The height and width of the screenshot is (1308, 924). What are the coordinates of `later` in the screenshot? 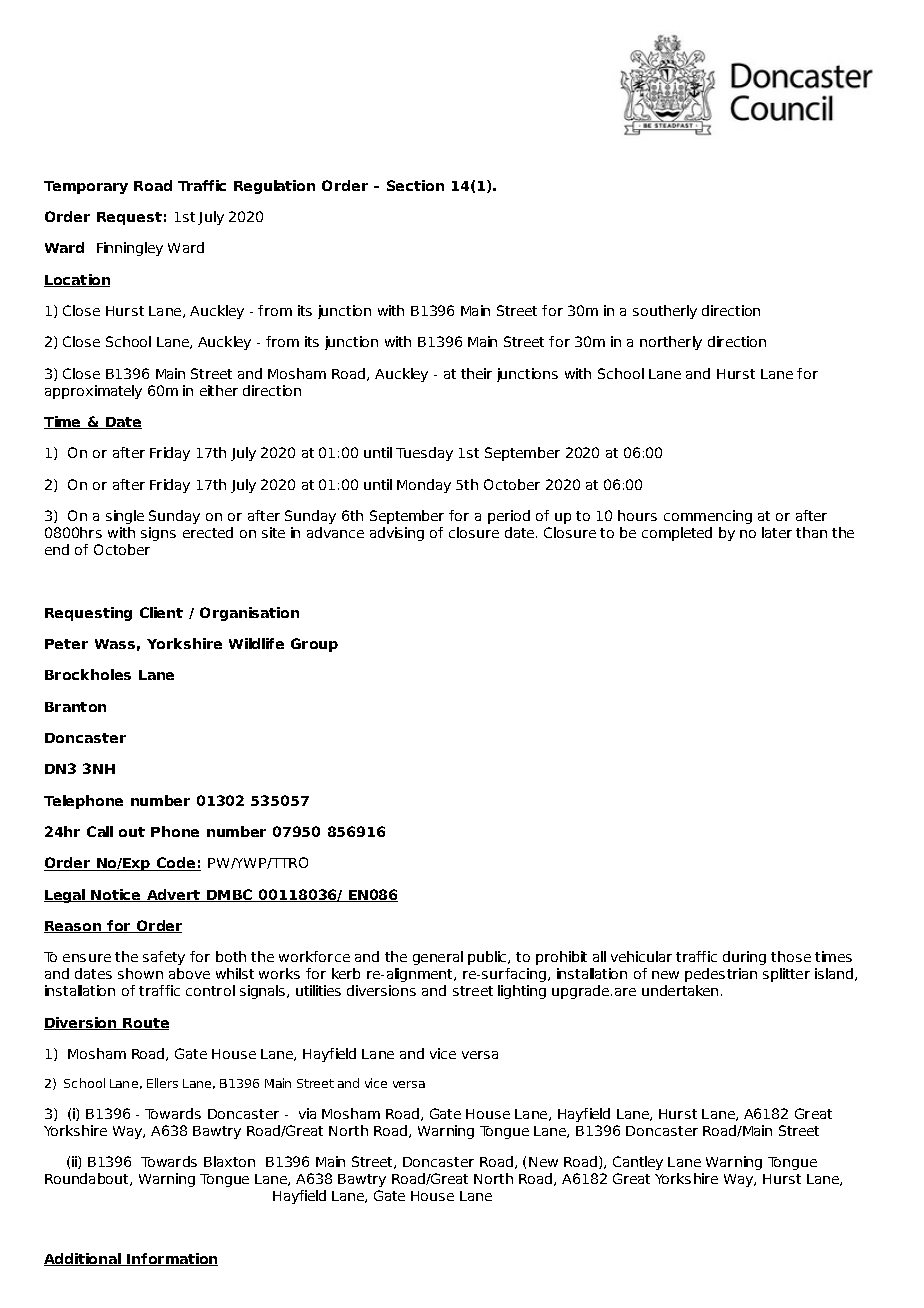 It's located at (777, 532).
